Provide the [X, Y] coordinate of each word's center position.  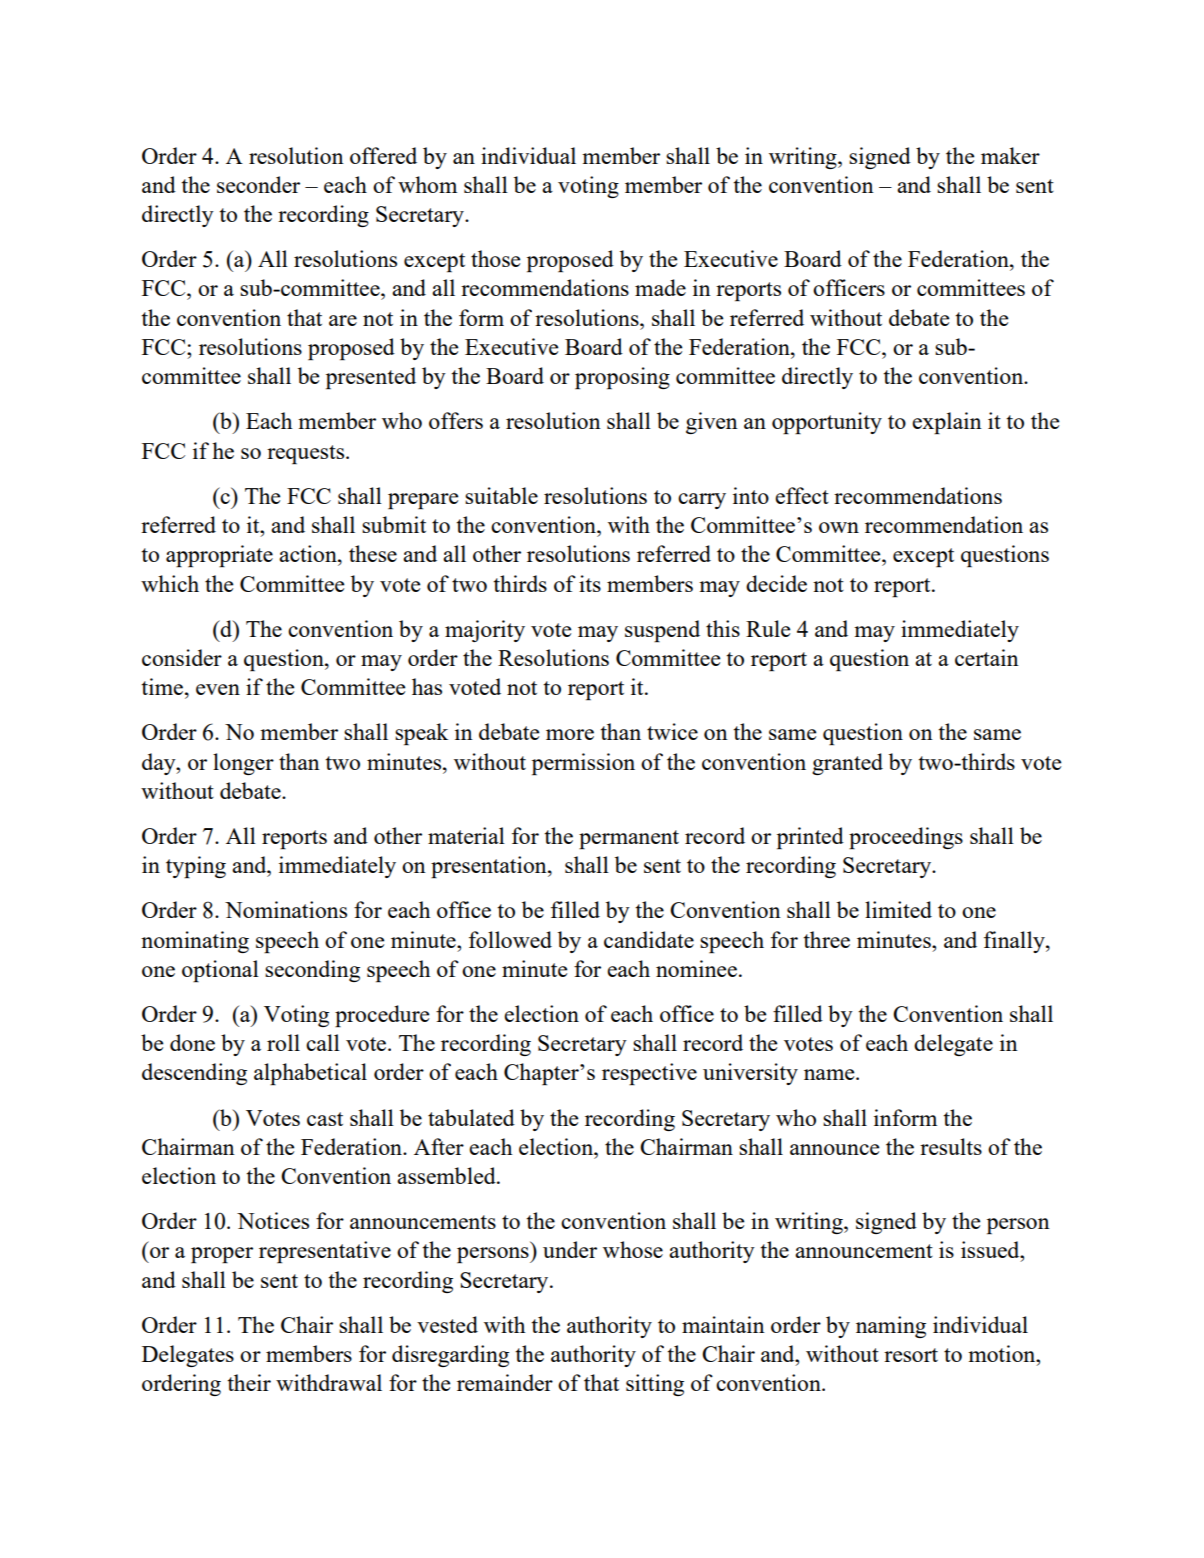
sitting [655, 1385]
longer [243, 764]
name [830, 1074]
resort [911, 1355]
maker [1010, 155]
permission [583, 764]
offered [383, 155]
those [495, 258]
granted [847, 764]
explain [947, 423]
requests [307, 454]
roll [283, 1042]
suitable [501, 495]
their [249, 1382]
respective [649, 1074]
